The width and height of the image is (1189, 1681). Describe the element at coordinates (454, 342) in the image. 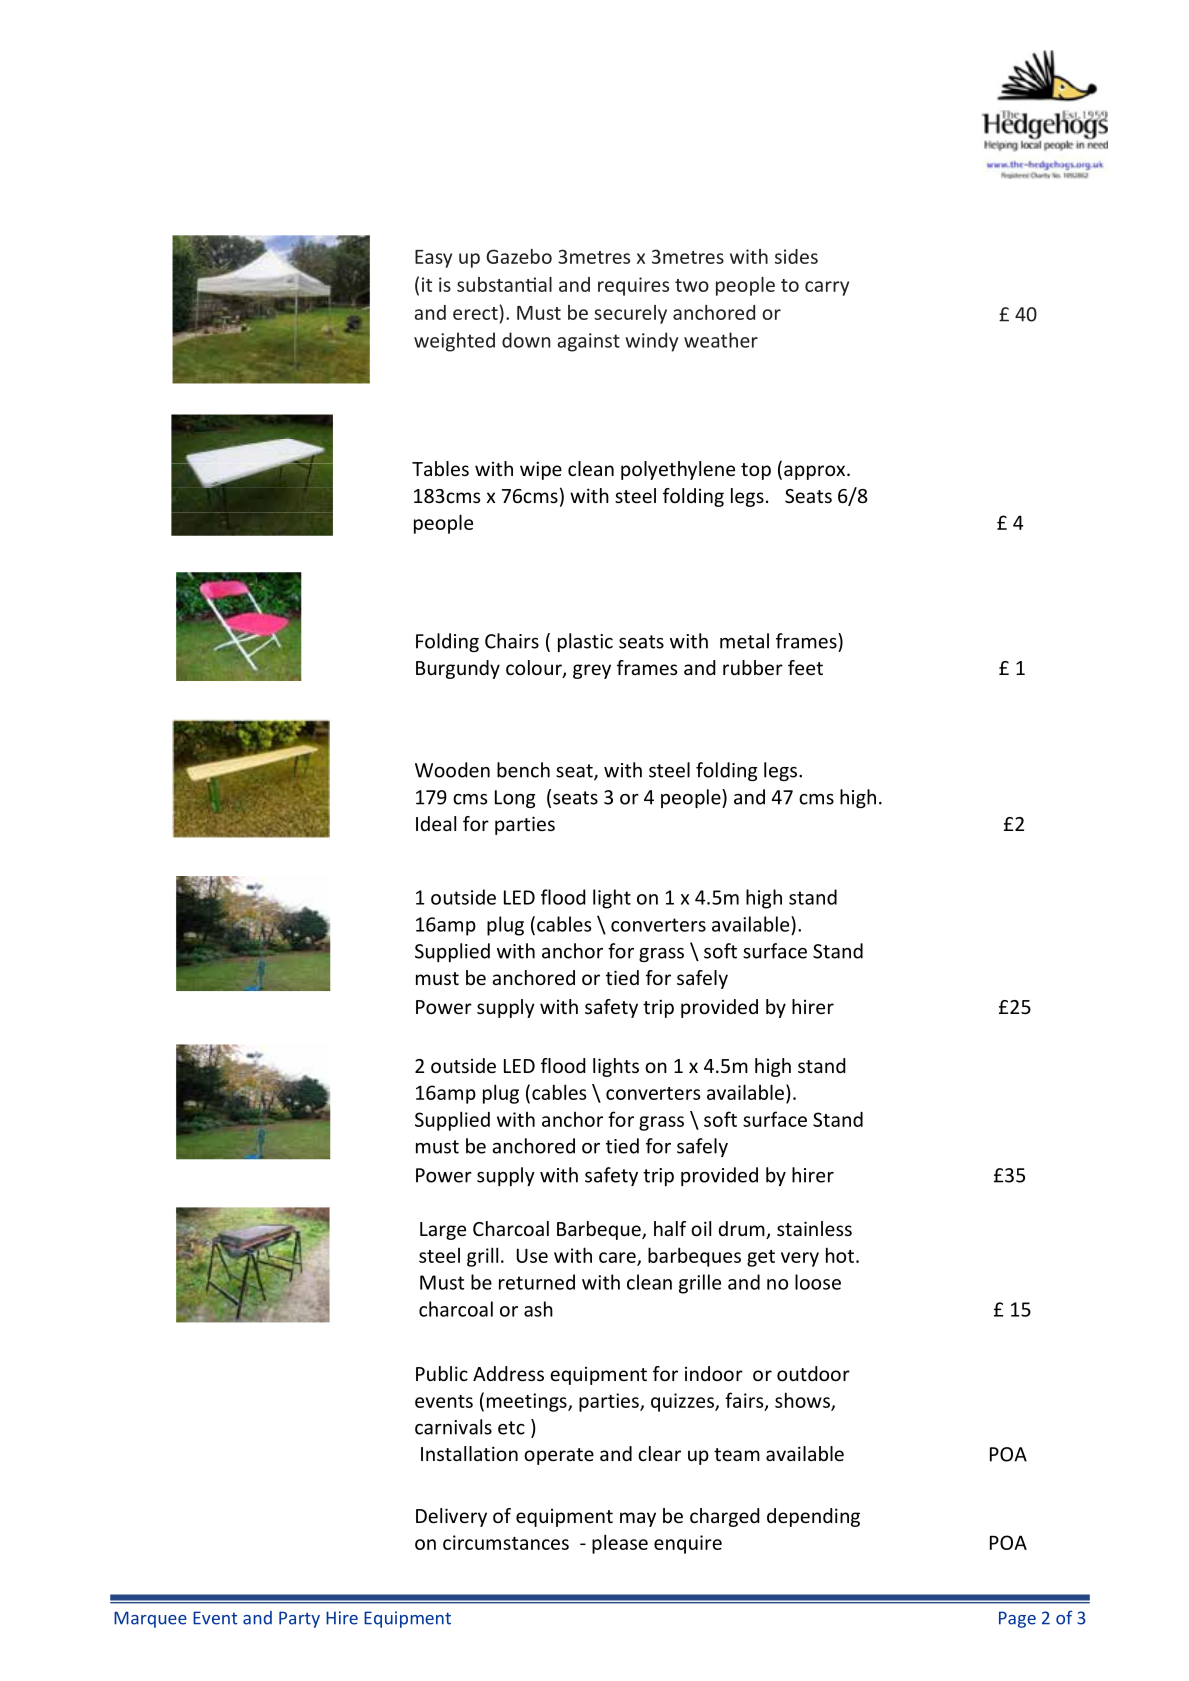

I see `weighted` at that location.
